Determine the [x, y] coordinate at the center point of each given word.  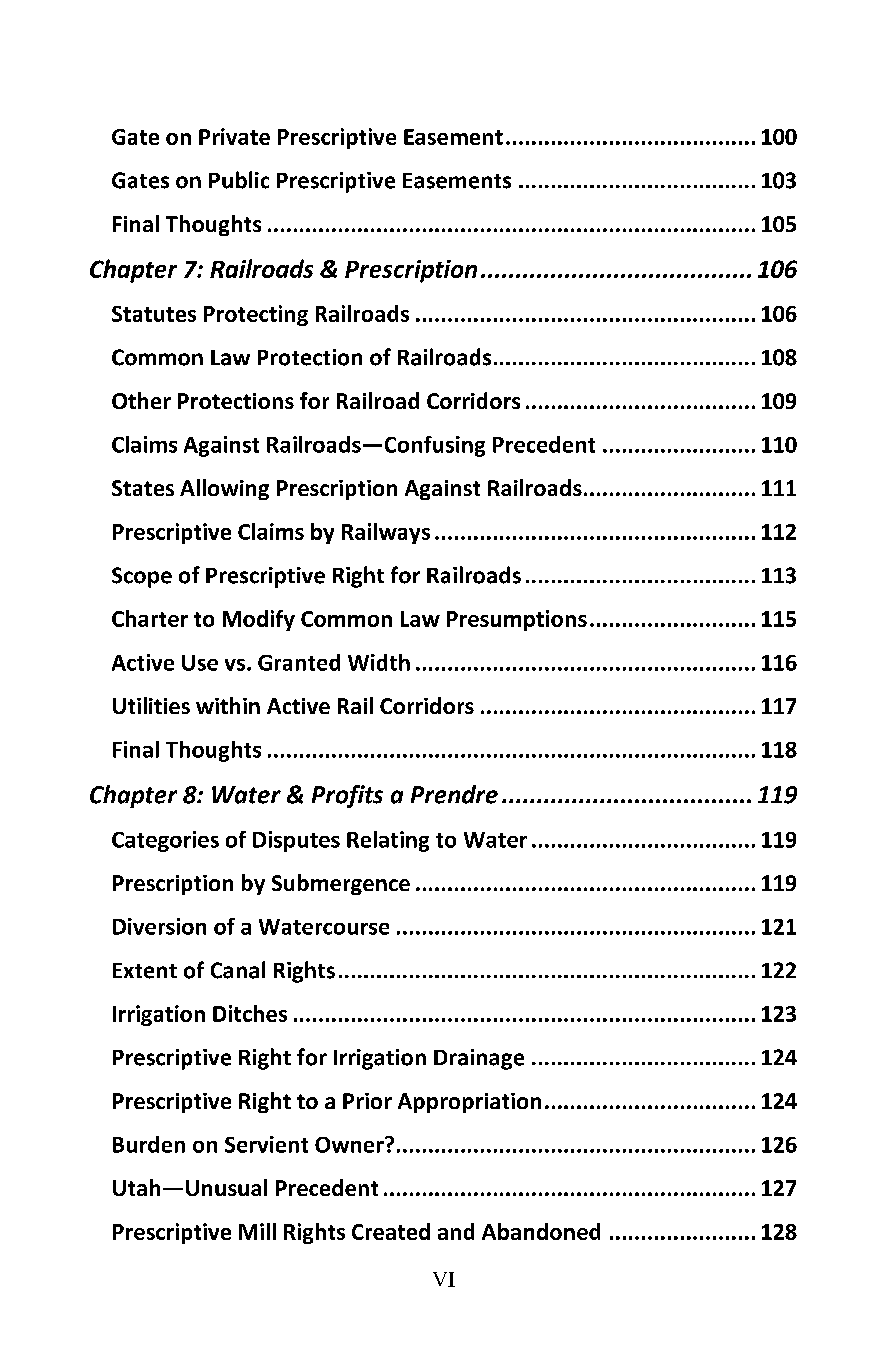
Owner [350, 1145]
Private [234, 136]
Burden [149, 1144]
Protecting [256, 315]
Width [379, 662]
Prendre [454, 794]
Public [239, 180]
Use [200, 663]
